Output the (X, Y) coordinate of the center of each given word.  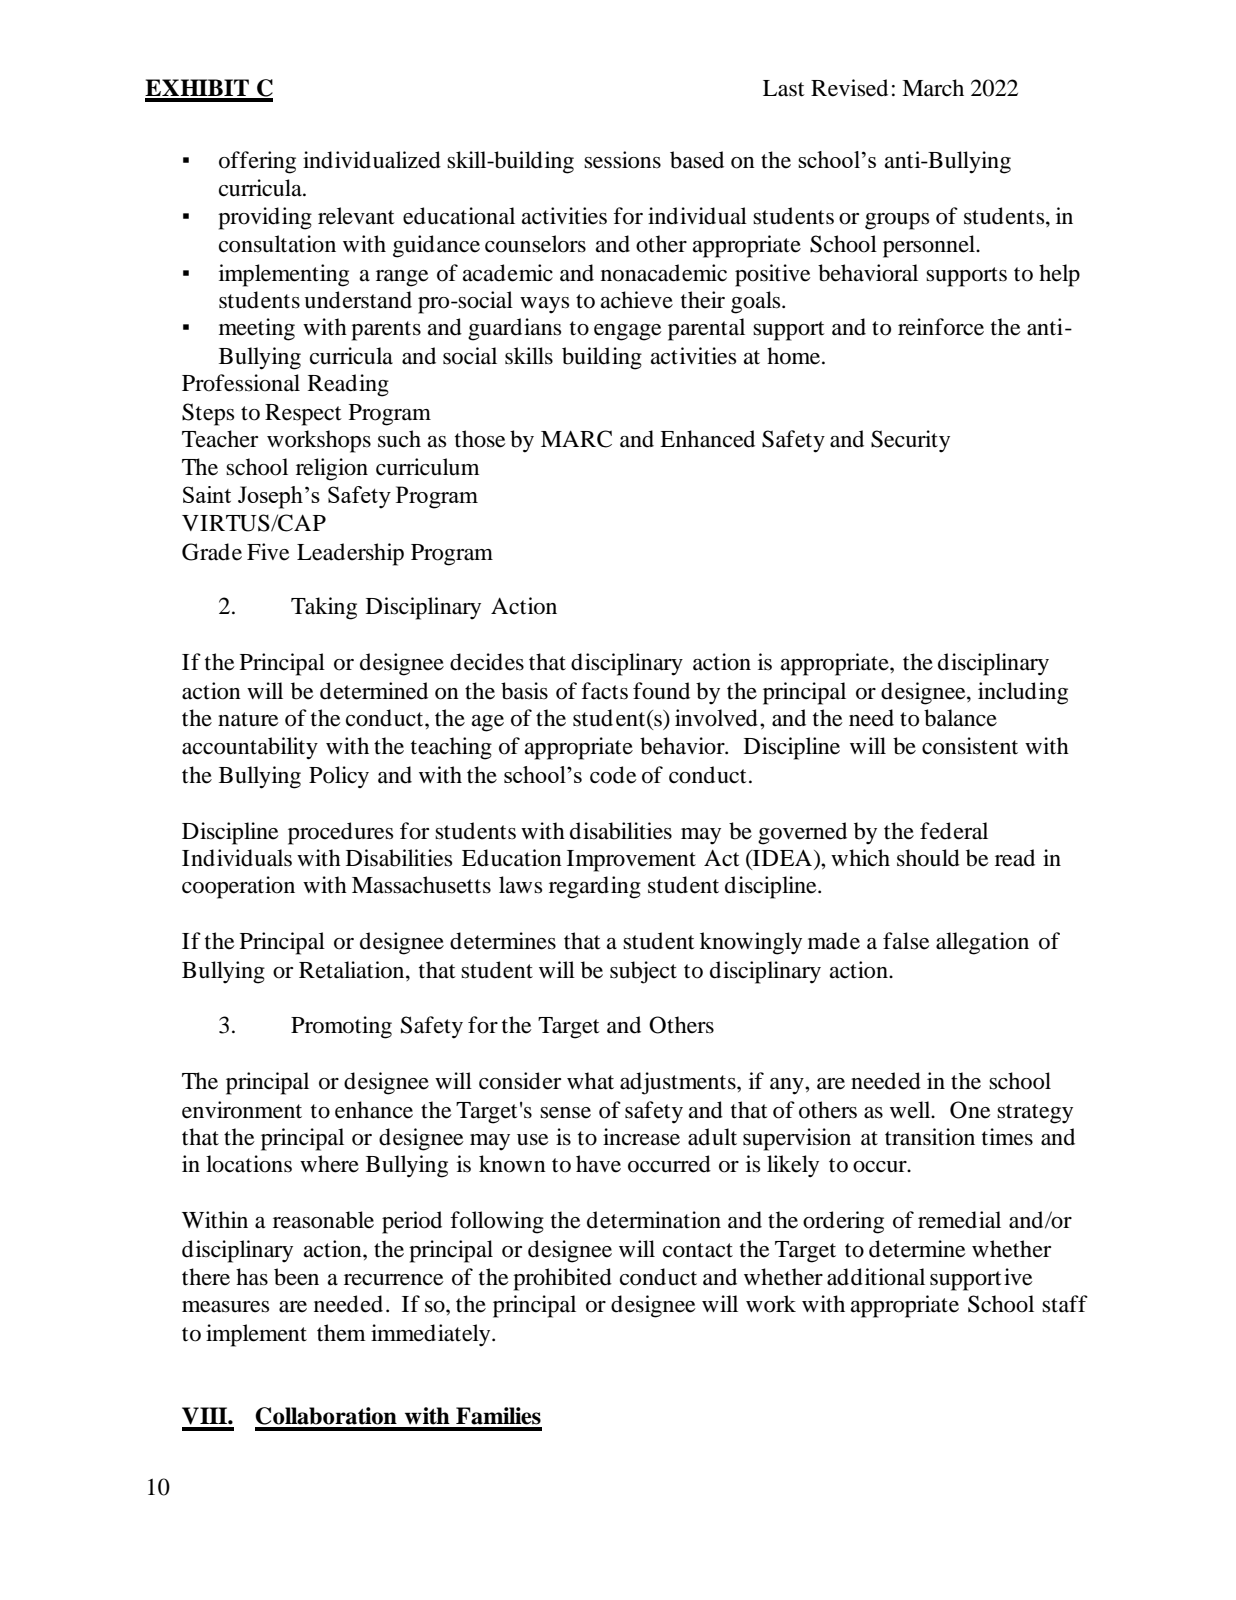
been (296, 1277)
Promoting (341, 1027)
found (661, 691)
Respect (303, 415)
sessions (622, 160)
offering (257, 162)
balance (960, 718)
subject (643, 972)
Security (910, 441)
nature (248, 719)
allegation (982, 943)
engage (628, 332)
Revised (849, 88)
